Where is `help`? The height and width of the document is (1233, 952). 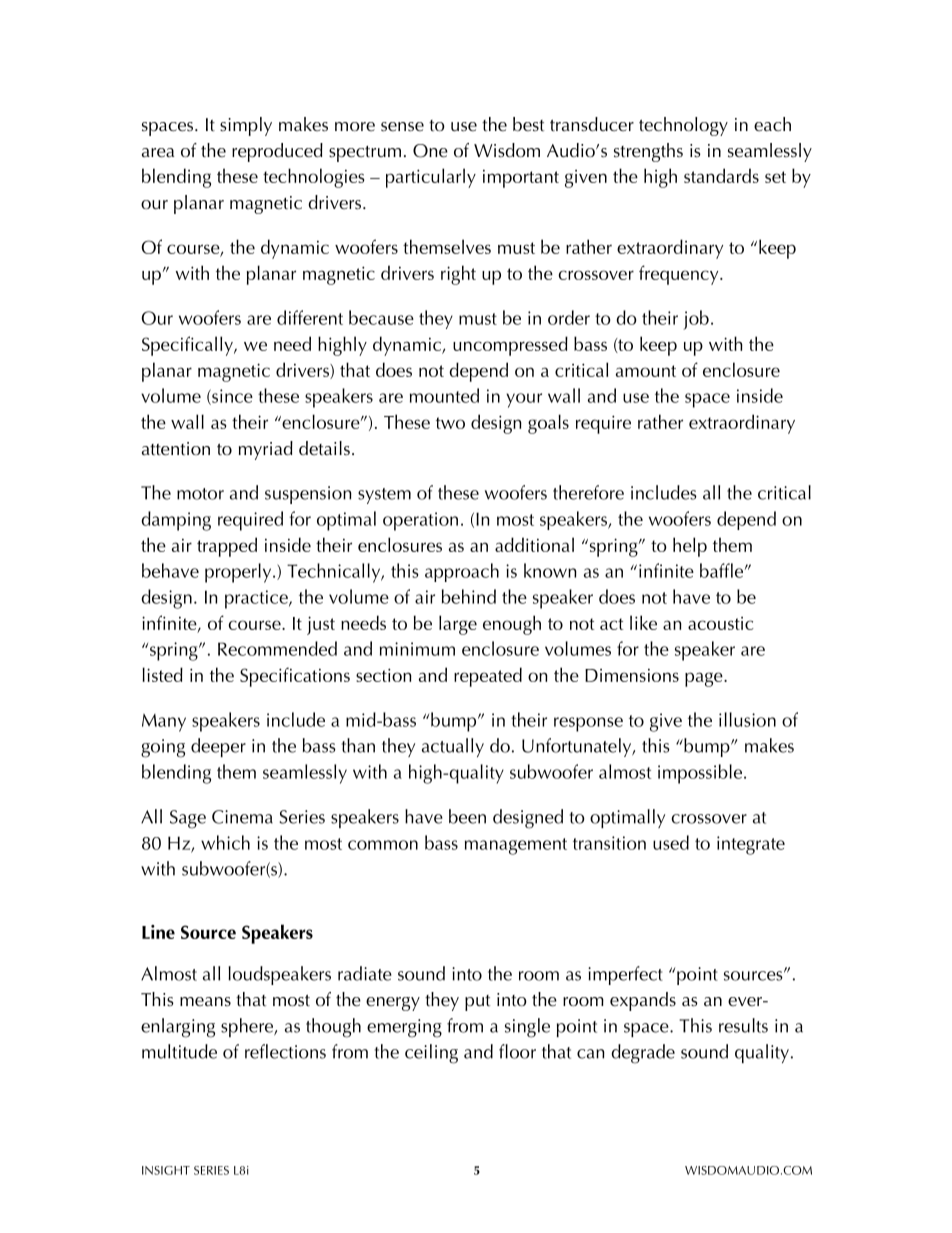
help is located at coordinates (690, 547).
